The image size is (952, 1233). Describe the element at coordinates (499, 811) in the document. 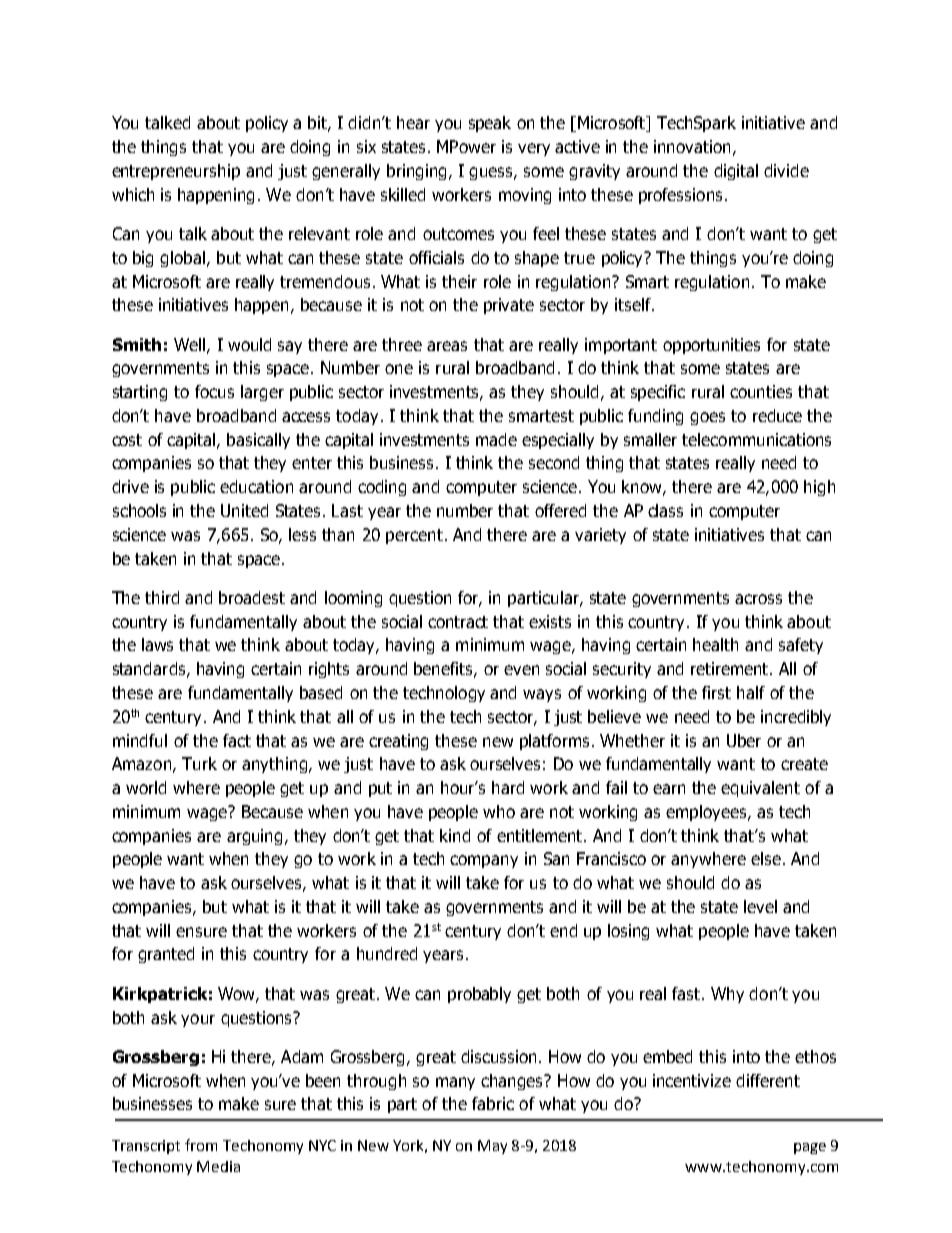

I see `who` at that location.
